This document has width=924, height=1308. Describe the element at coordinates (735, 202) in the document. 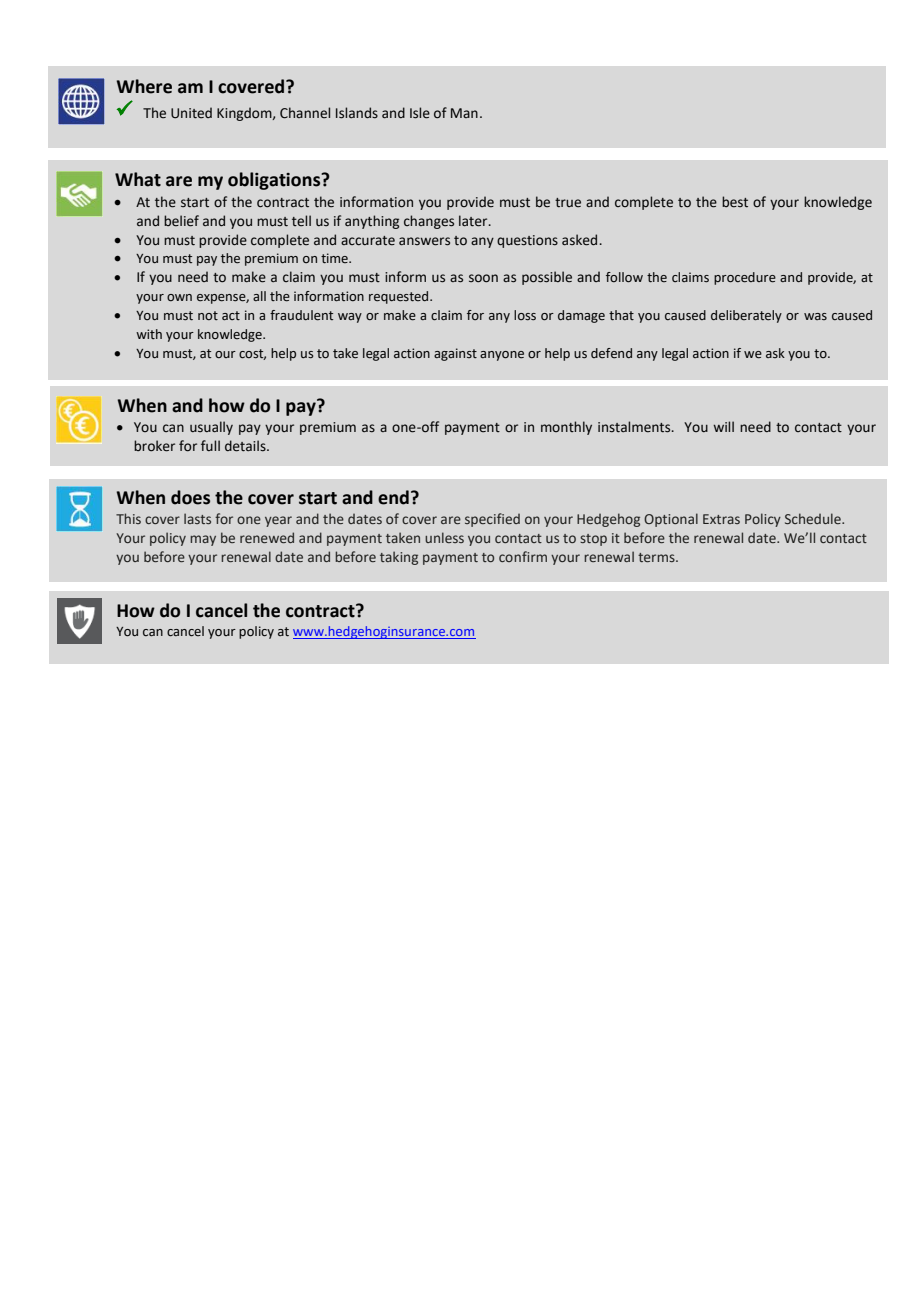

I see `best` at that location.
